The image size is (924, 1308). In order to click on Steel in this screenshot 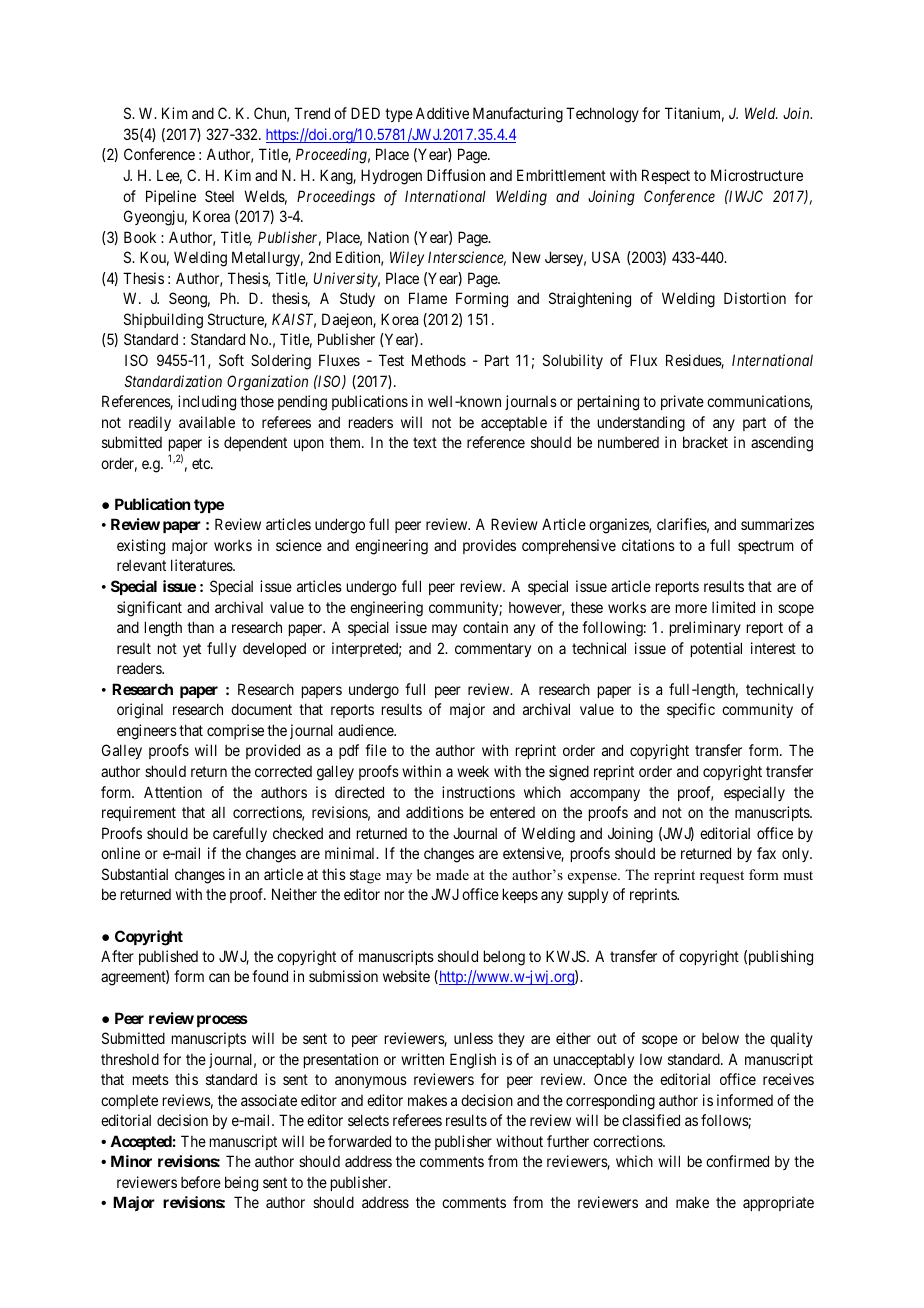, I will do `click(219, 196)`.
